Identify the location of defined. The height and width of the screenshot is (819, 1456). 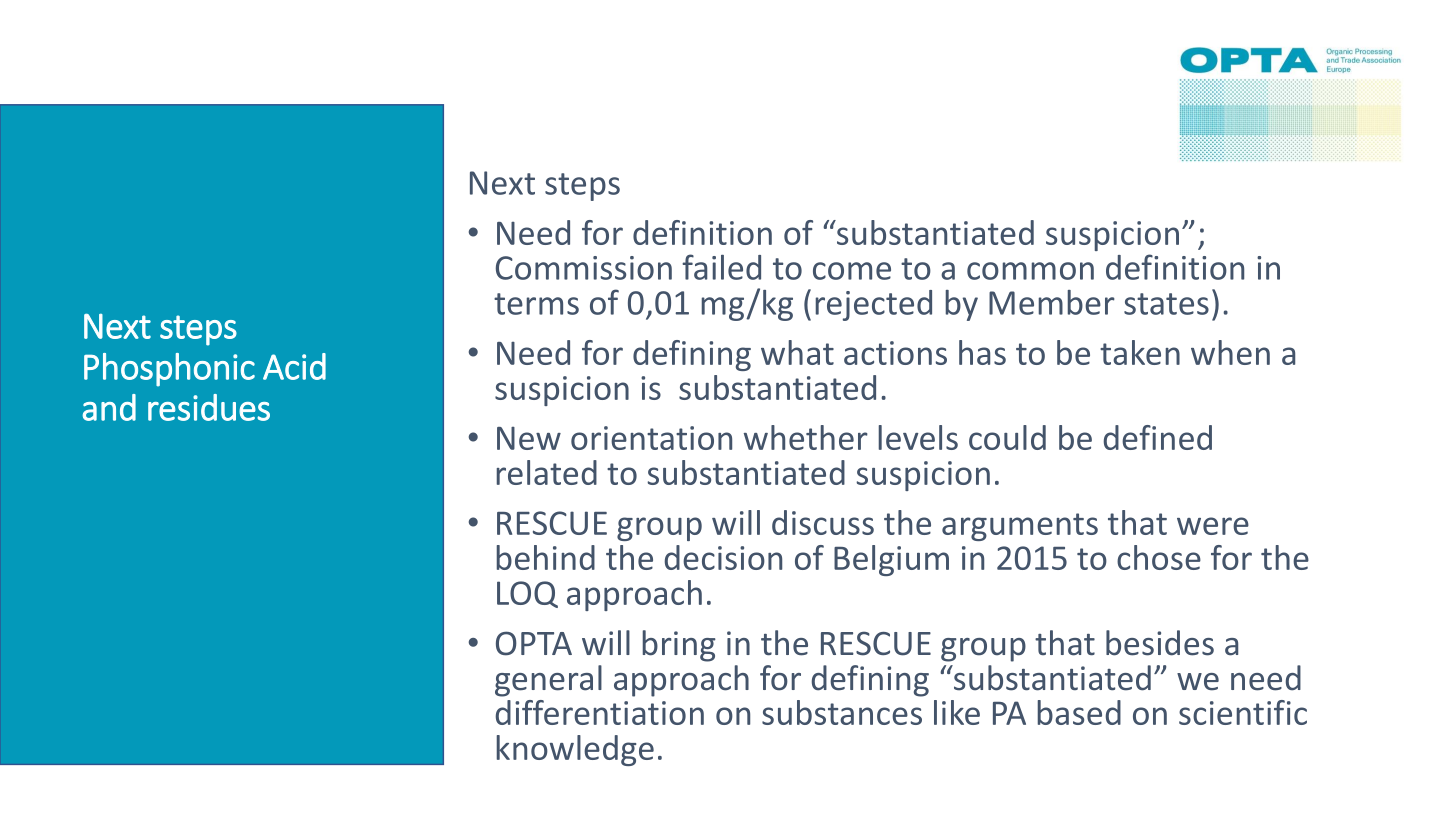
(1158, 437).
